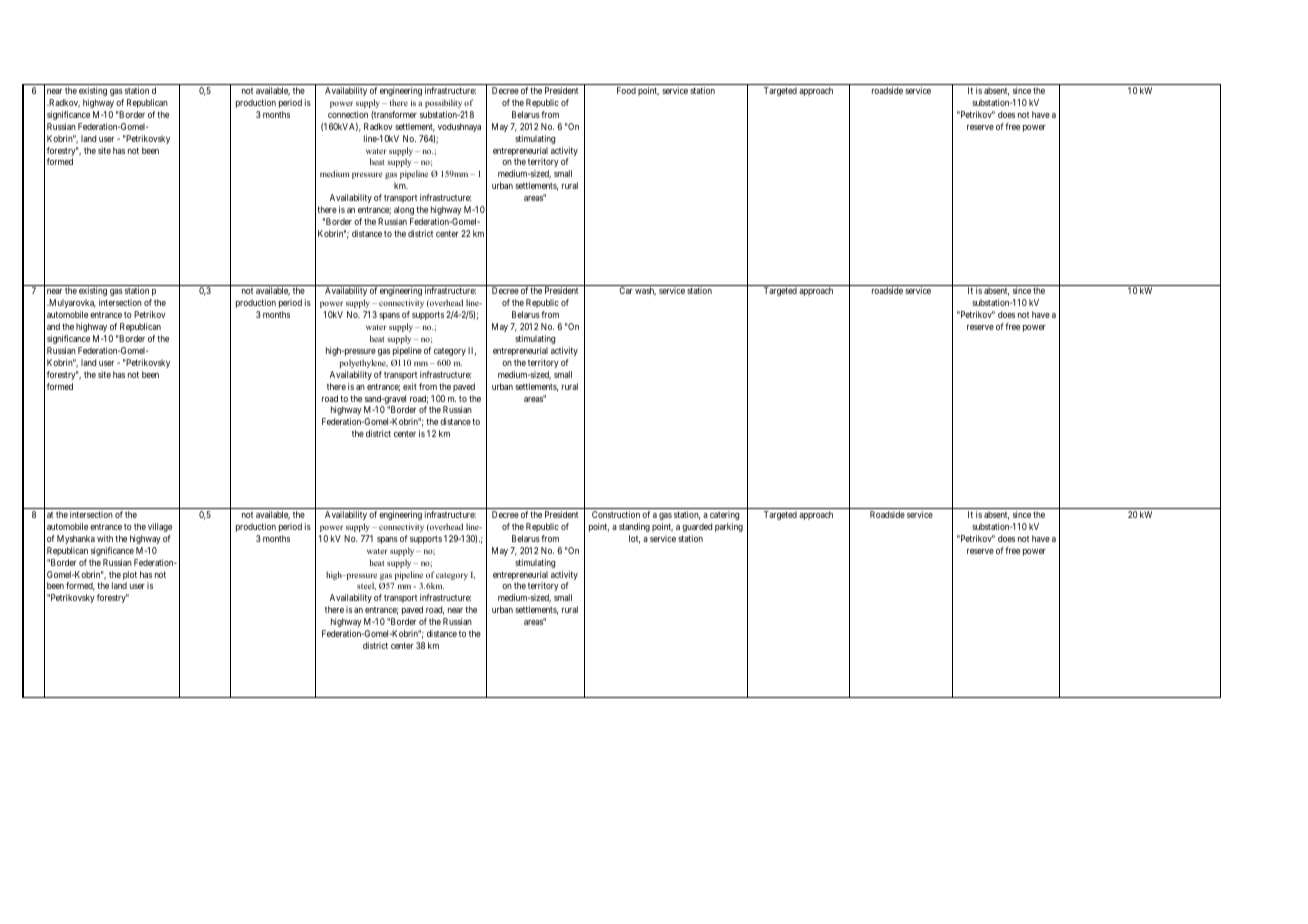 The height and width of the image is (924, 1308). I want to click on polyethylene, so click(363, 363).
